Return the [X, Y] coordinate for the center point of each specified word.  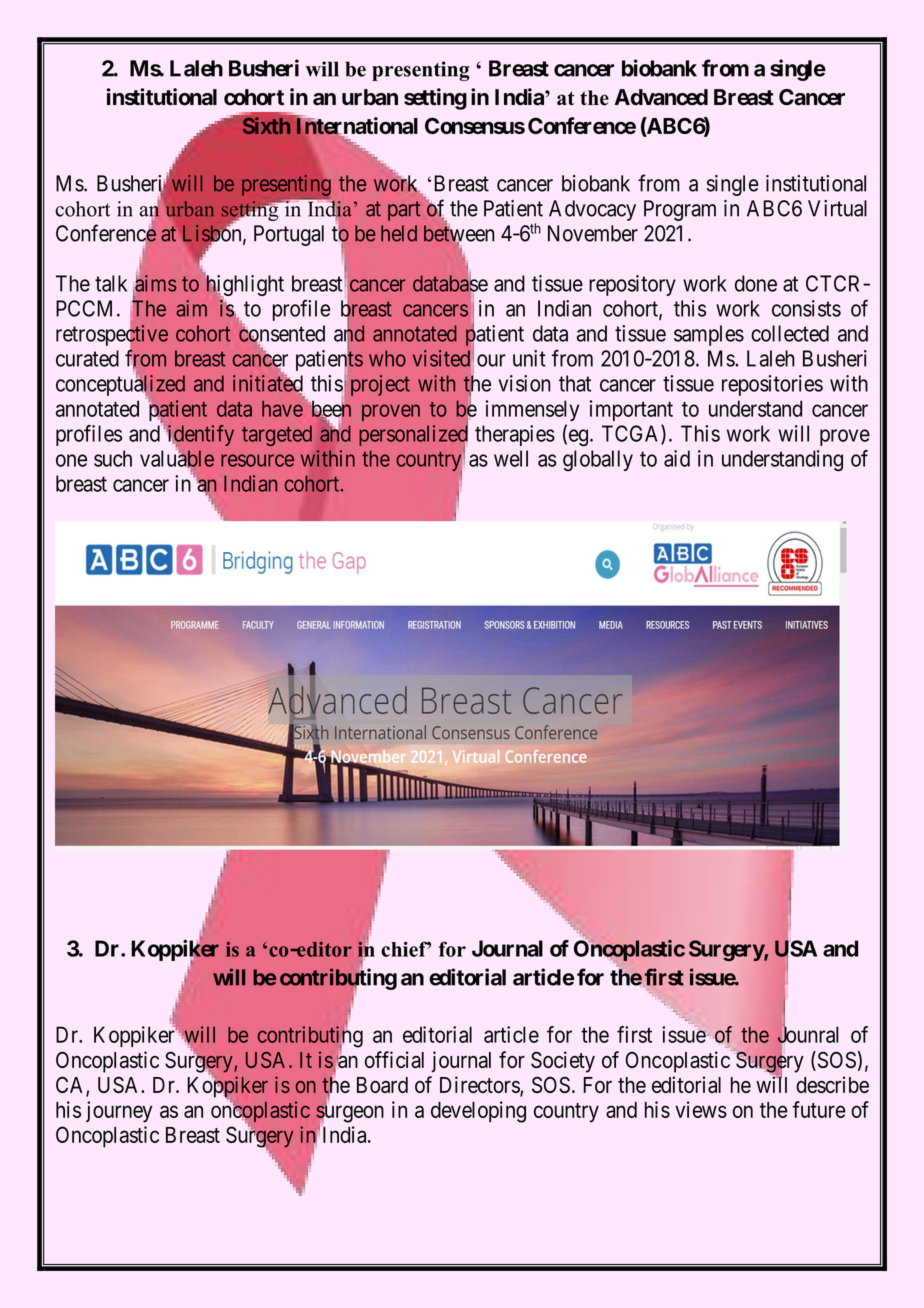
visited [443, 358]
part [404, 211]
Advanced [661, 97]
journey [119, 1112]
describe [832, 1084]
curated [87, 358]
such [113, 458]
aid [677, 458]
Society [563, 1062]
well [511, 458]
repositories [772, 385]
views [701, 1109]
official [394, 1059]
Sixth [266, 125]
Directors [480, 1085]
